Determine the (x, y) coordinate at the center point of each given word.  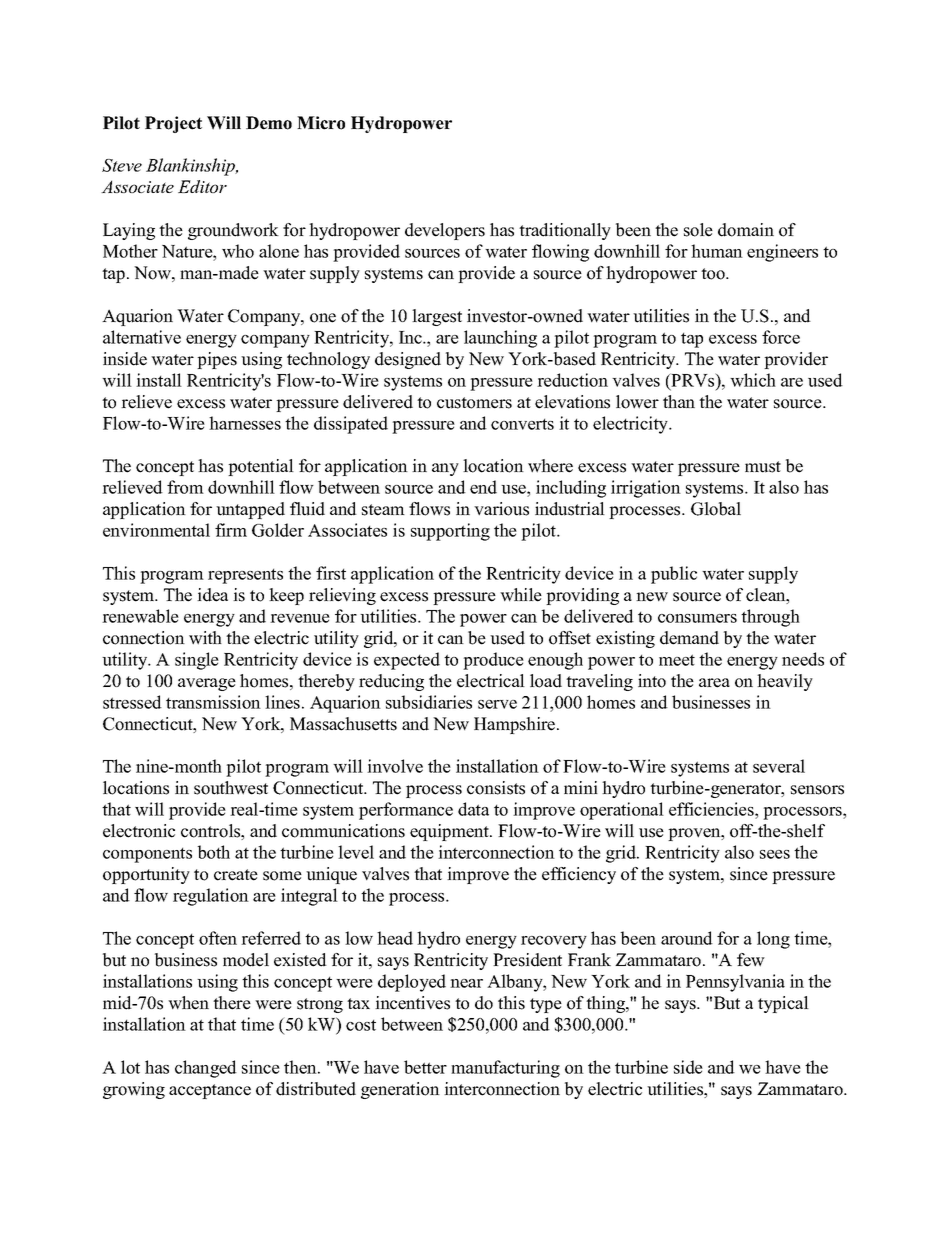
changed (206, 1069)
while (521, 595)
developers (445, 231)
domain (746, 230)
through (770, 618)
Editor (202, 186)
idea (212, 595)
